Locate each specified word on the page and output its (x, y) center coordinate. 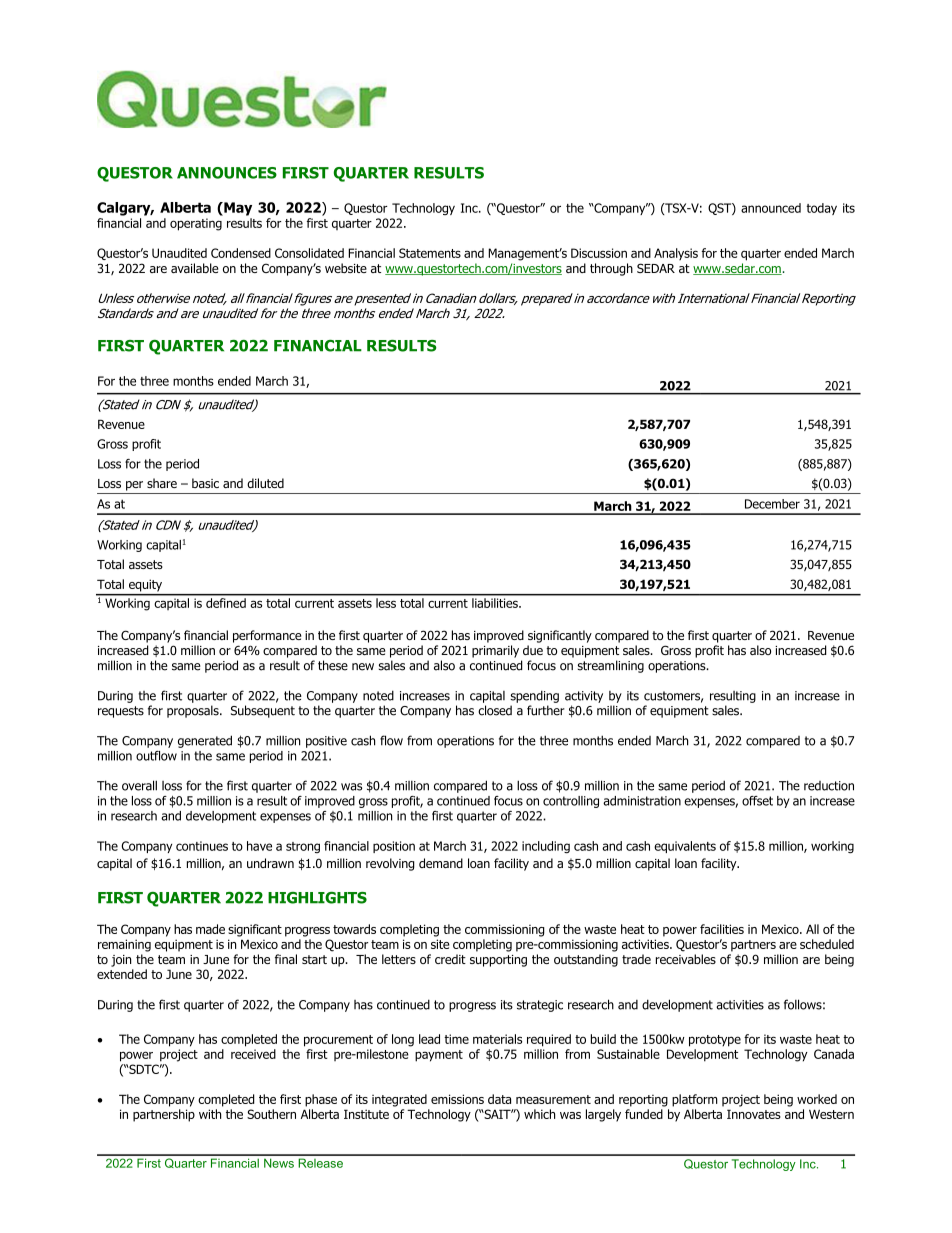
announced (771, 208)
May (237, 209)
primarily (495, 651)
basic (205, 483)
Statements (430, 253)
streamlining (611, 666)
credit (450, 959)
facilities (722, 929)
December (772, 504)
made (210, 929)
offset (757, 801)
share (162, 483)
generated (205, 741)
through (611, 269)
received (253, 1054)
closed (495, 710)
